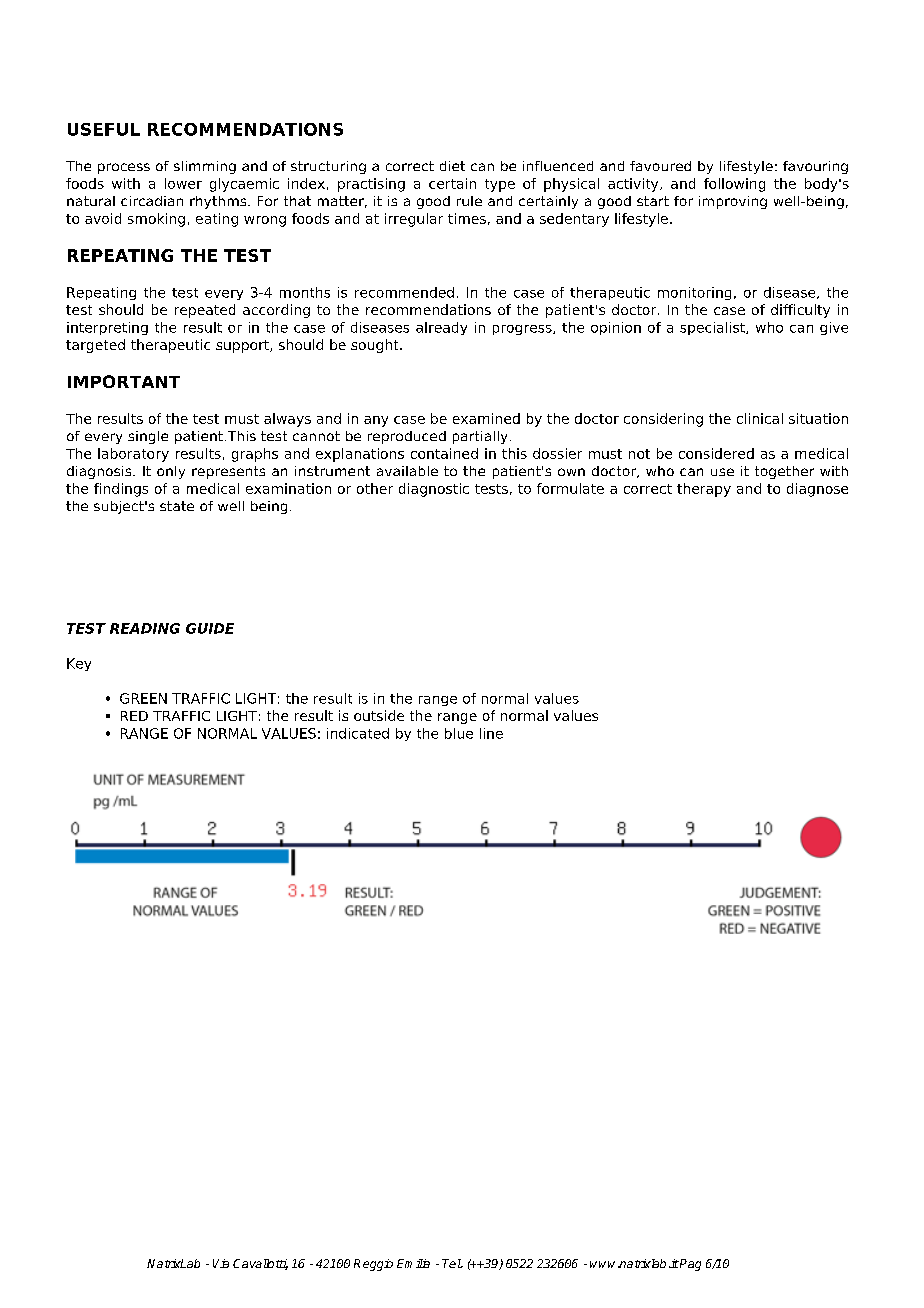 The height and width of the screenshot is (1308, 924). I want to click on lower, so click(183, 183).
